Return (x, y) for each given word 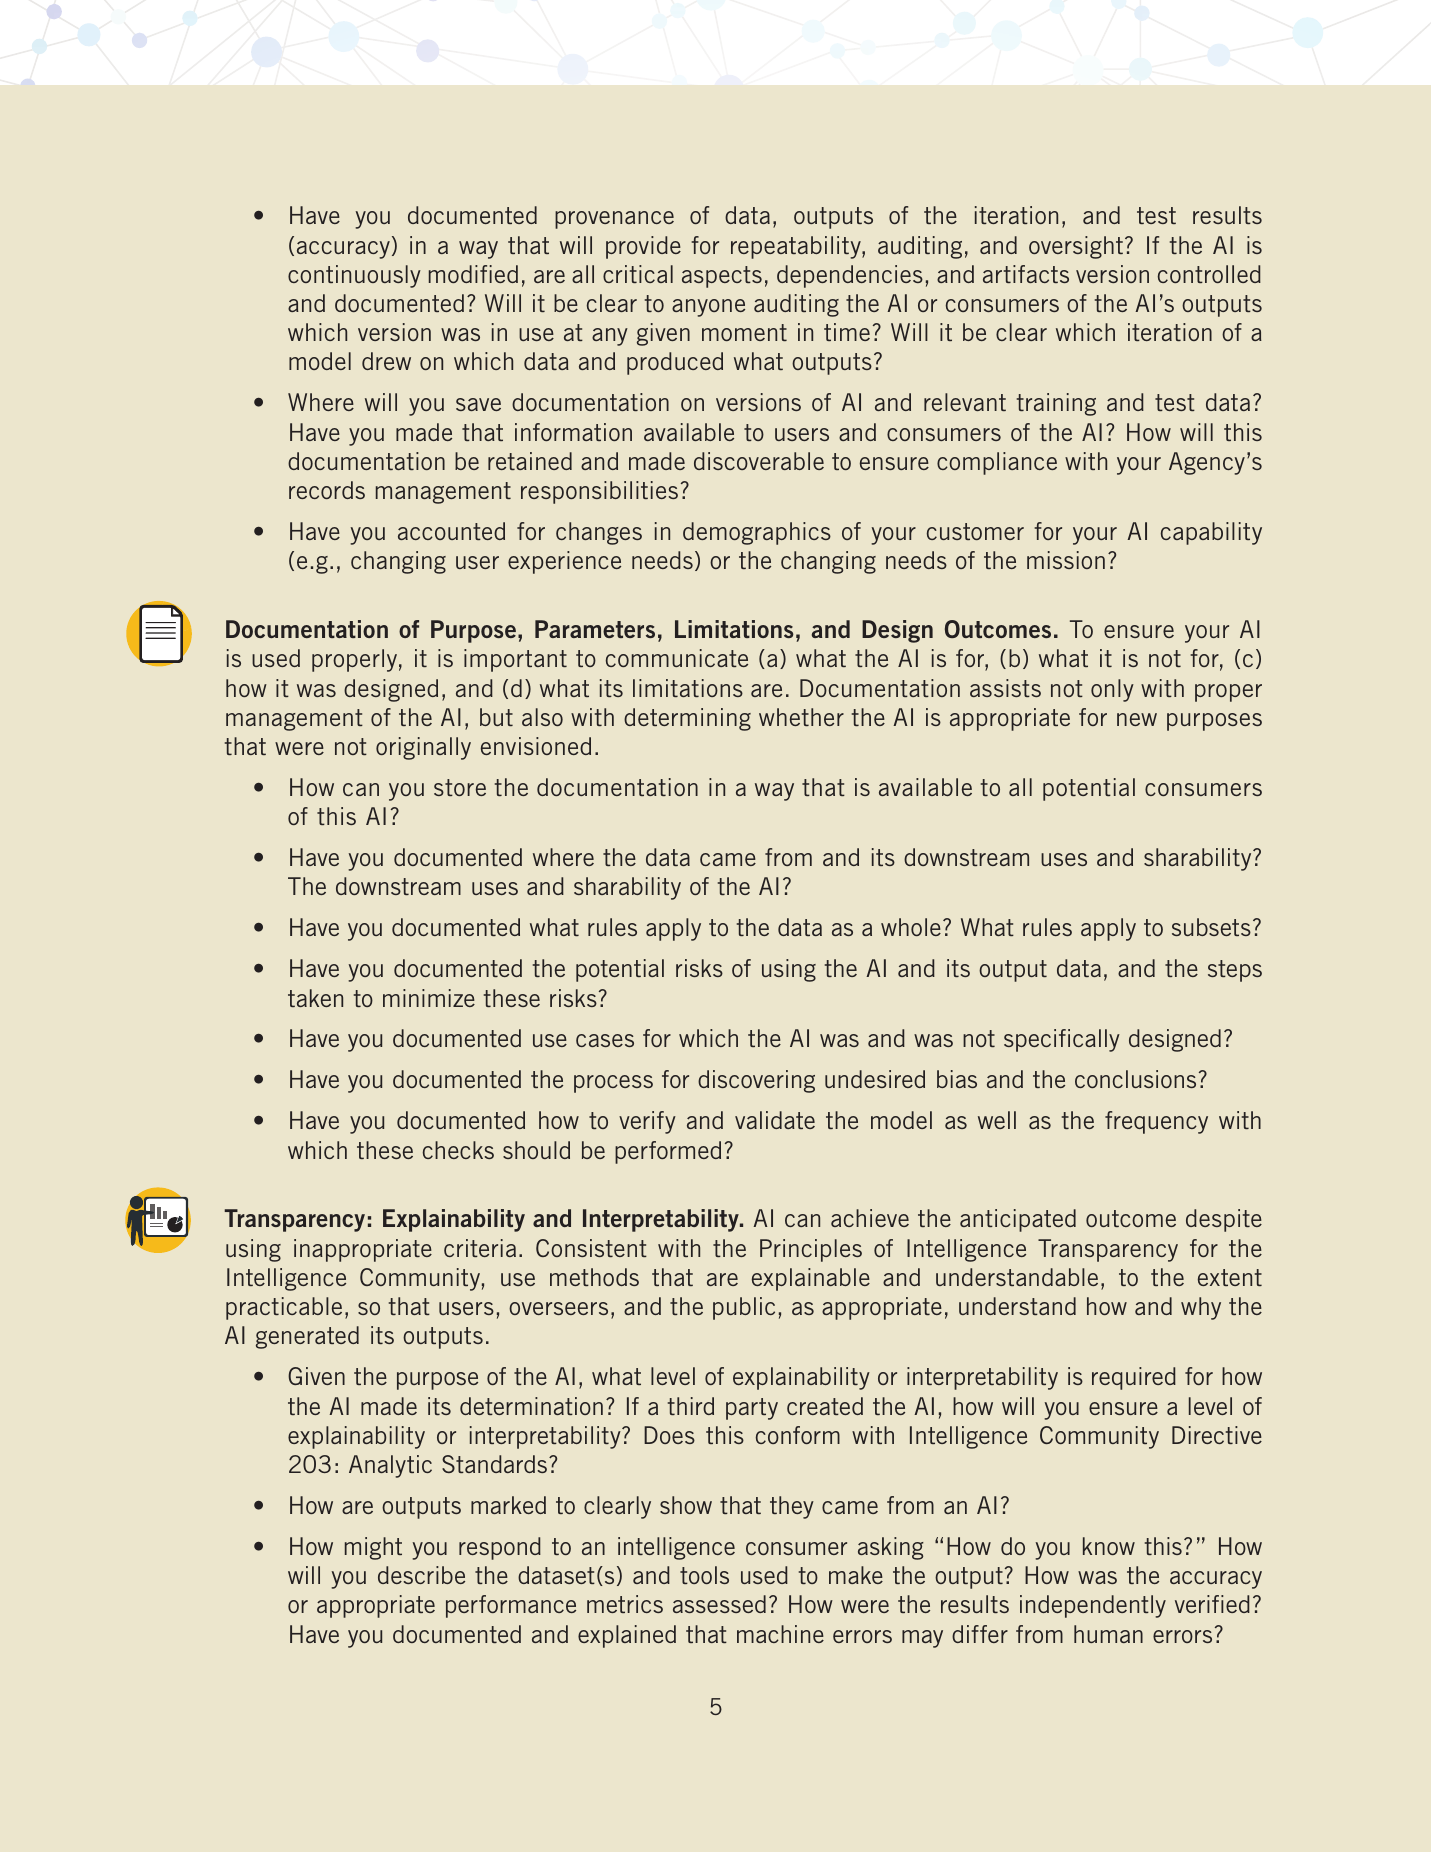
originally (423, 748)
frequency (1156, 1122)
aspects (722, 277)
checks (458, 1150)
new (1137, 719)
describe (421, 1575)
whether (801, 717)
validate (775, 1120)
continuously (354, 276)
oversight (1076, 247)
